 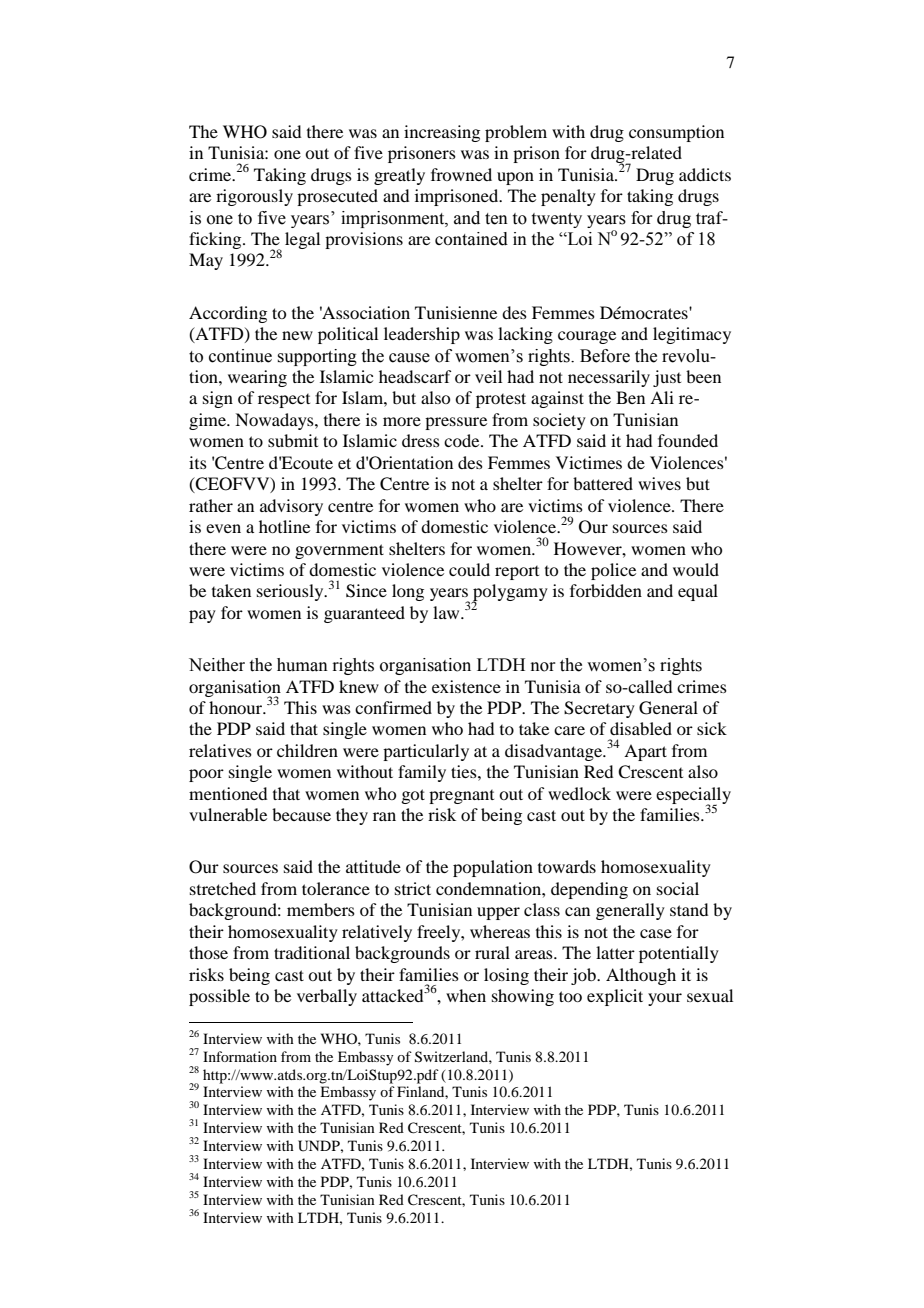 What do you see at coordinates (688, 440) in the screenshot?
I see `founded` at bounding box center [688, 440].
